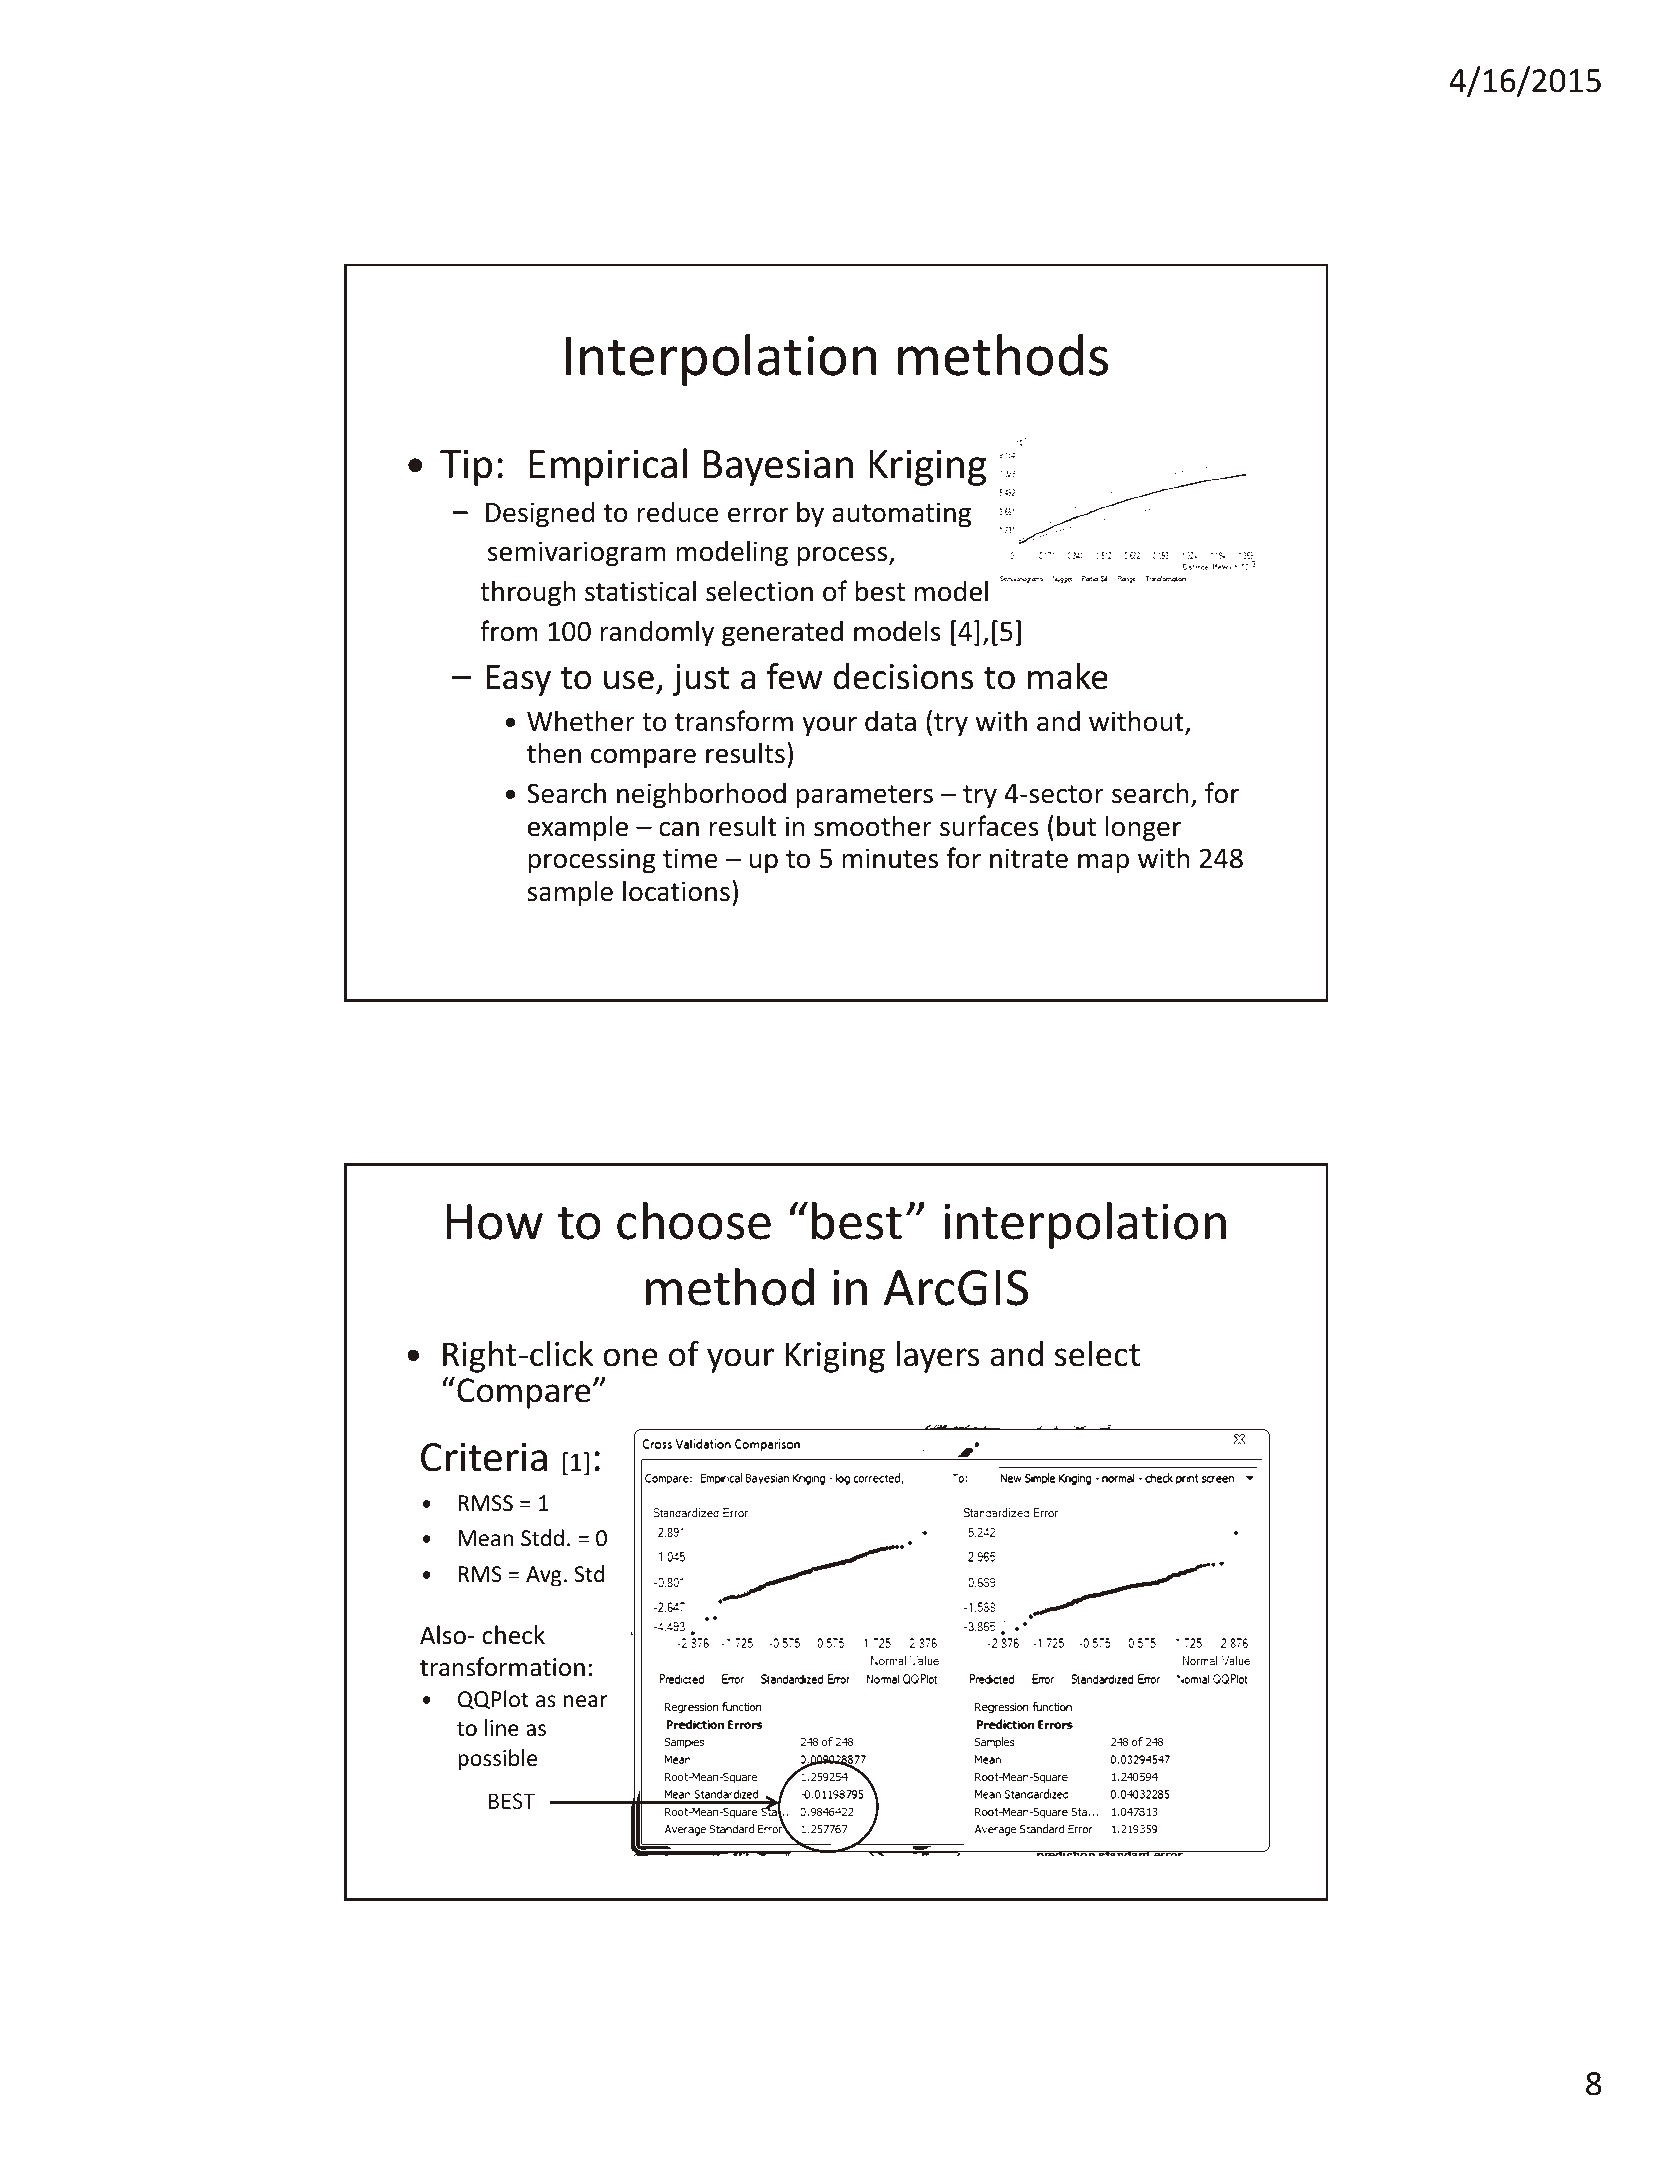 The width and height of the screenshot is (1673, 2165). Describe the element at coordinates (1029, 858) in the screenshot. I see `nitrate` at that location.
